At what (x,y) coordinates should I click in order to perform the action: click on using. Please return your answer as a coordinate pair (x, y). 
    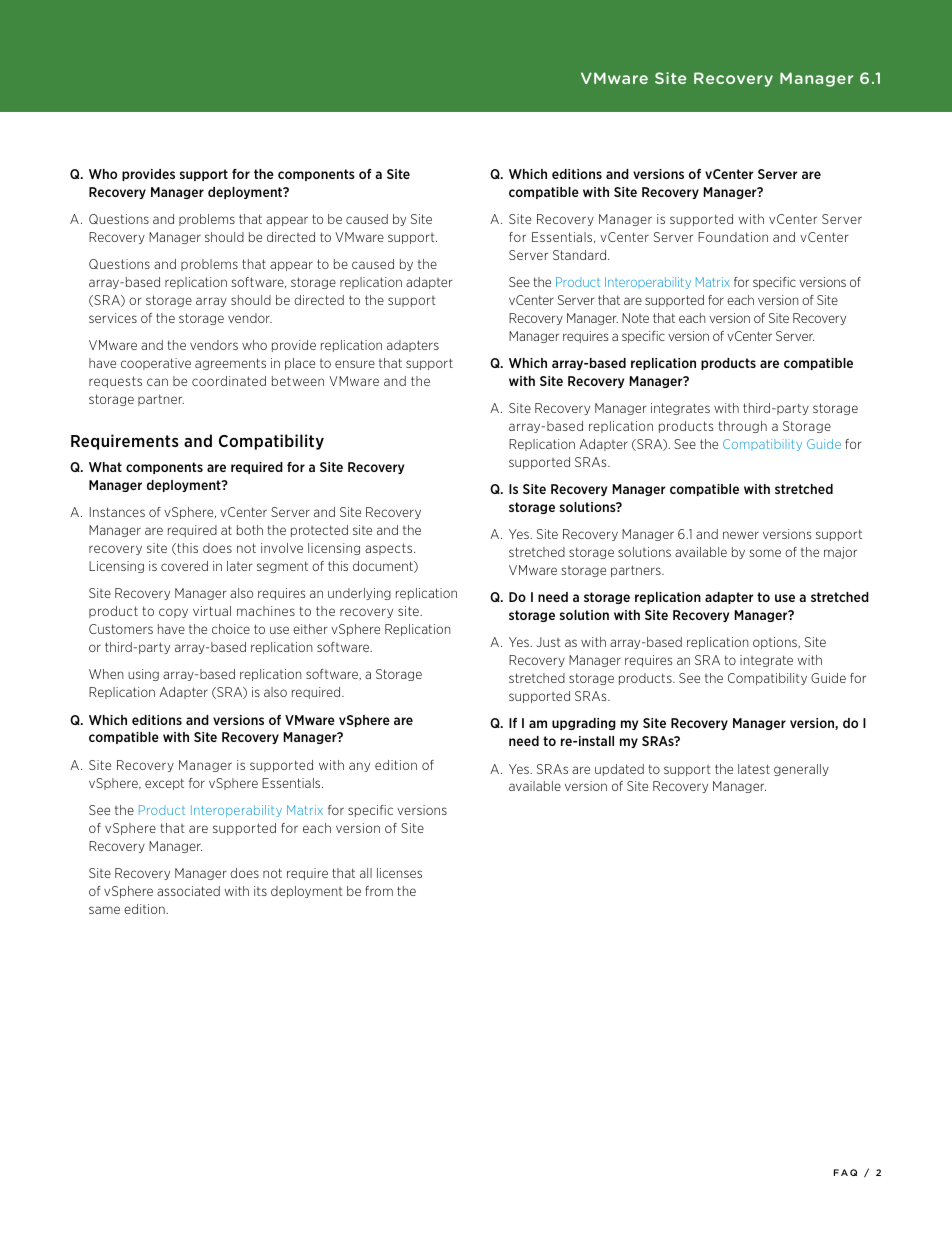
    Looking at the image, I should click on (143, 675).
